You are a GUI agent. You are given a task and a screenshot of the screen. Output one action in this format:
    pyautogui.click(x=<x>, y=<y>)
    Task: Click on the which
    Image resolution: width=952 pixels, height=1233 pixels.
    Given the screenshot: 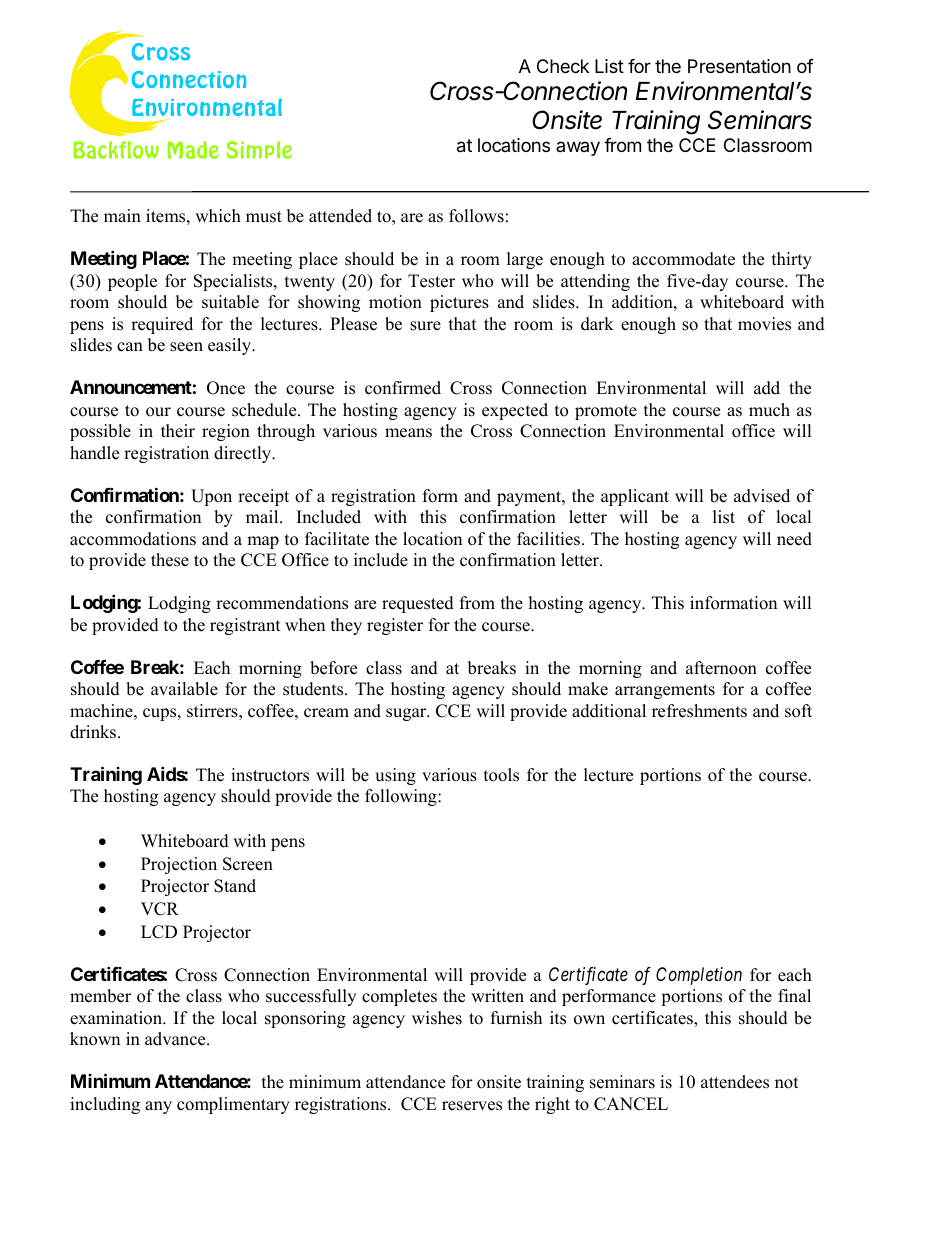 What is the action you would take?
    pyautogui.click(x=218, y=216)
